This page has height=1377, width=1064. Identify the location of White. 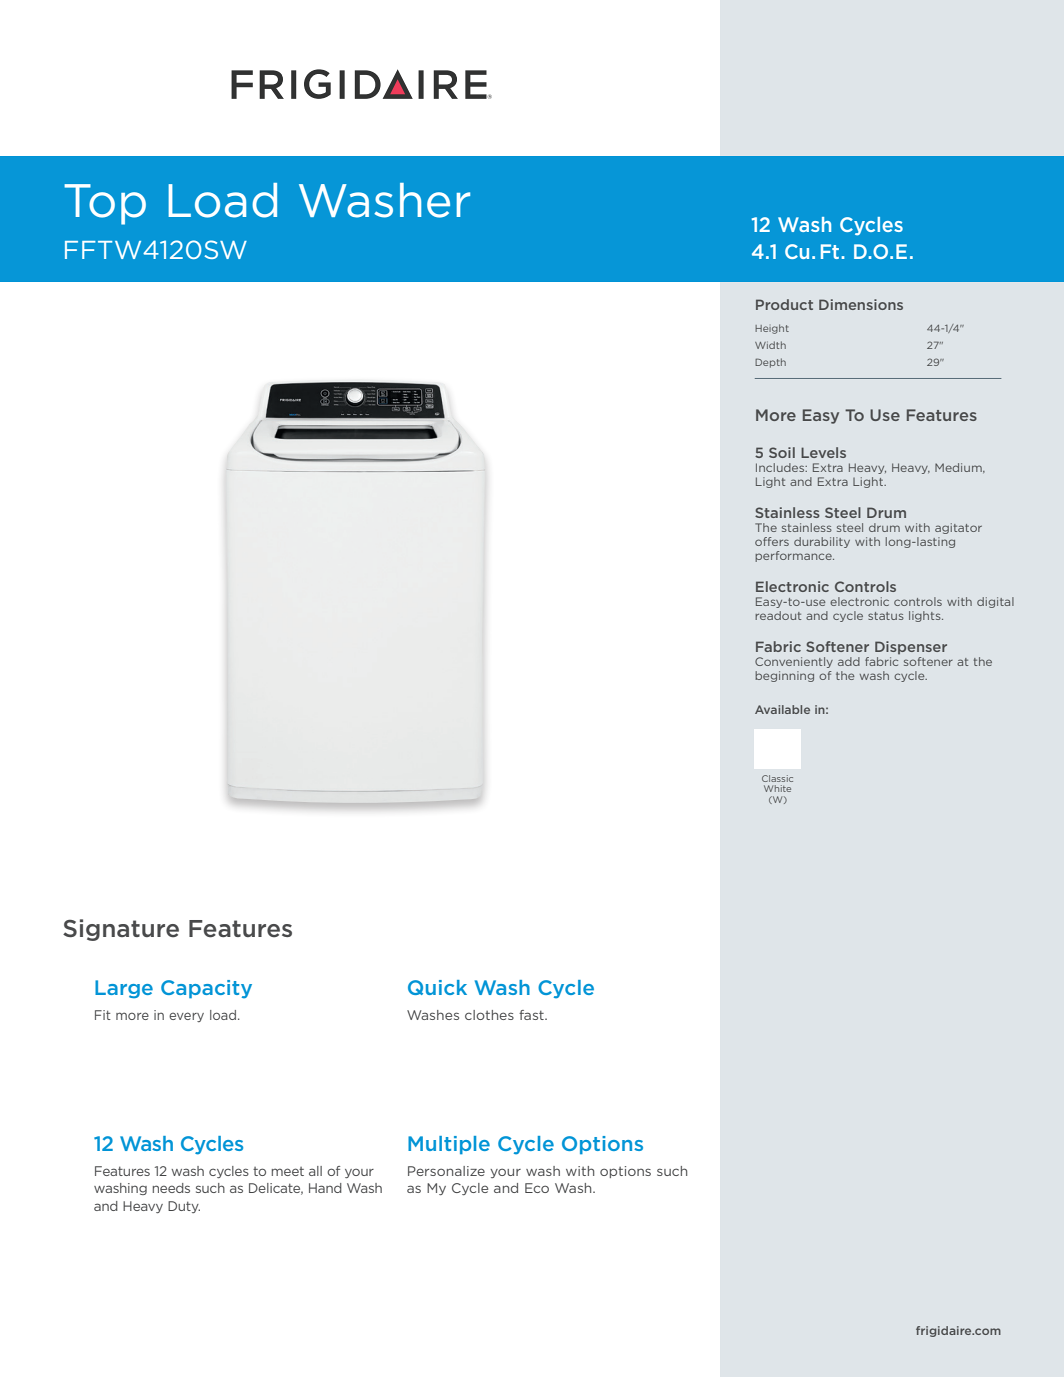
(777, 788).
